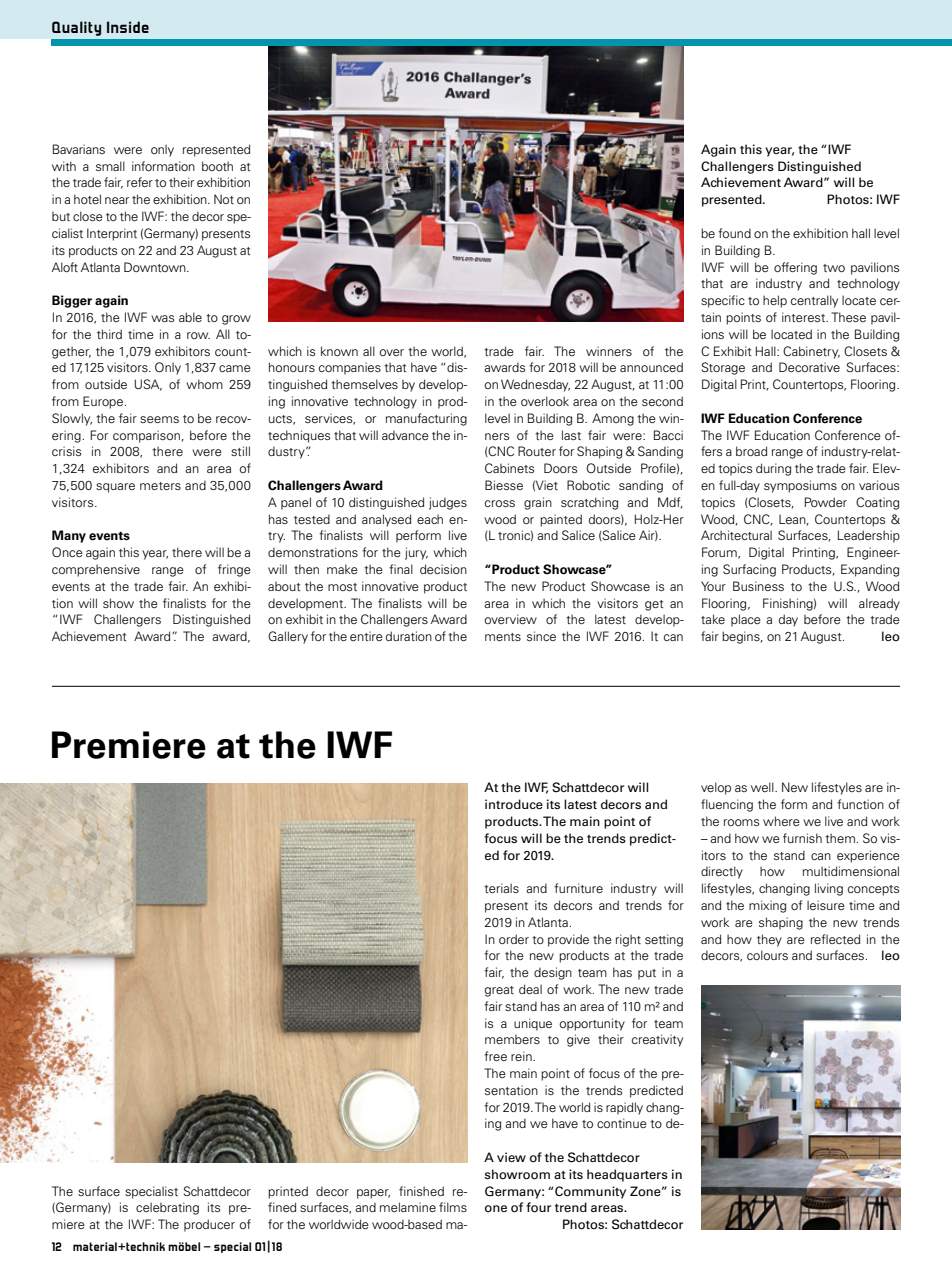 The width and height of the document is (952, 1286). I want to click on where, so click(781, 821).
